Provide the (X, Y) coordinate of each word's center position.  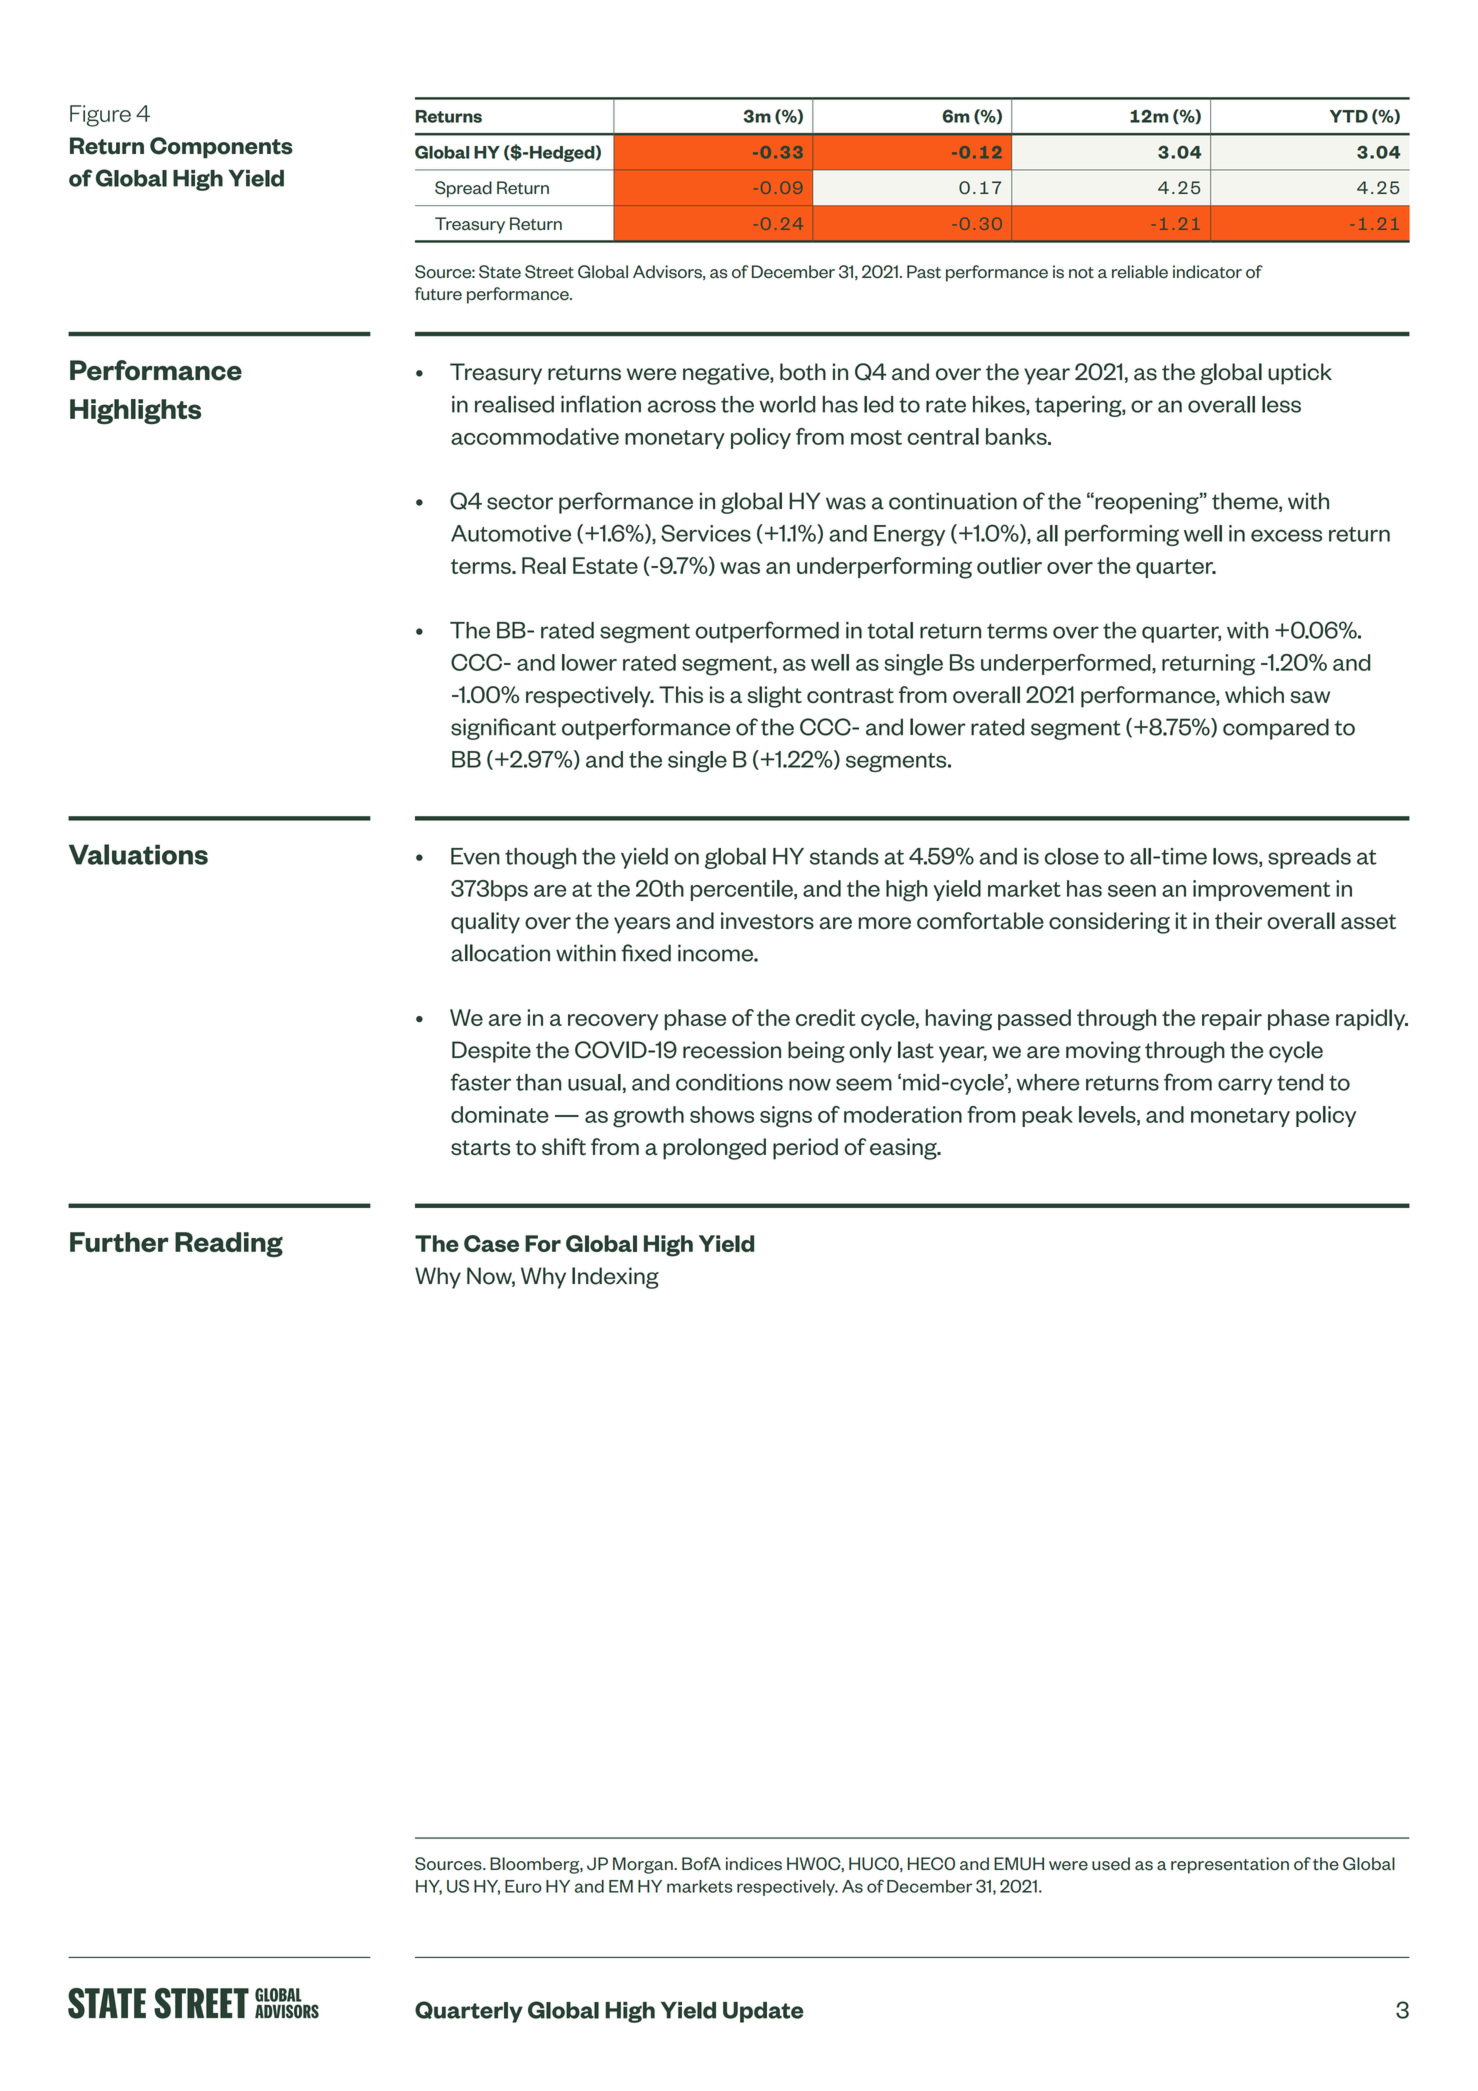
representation (1230, 1865)
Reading (229, 1244)
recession (732, 1050)
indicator (1207, 272)
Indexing (615, 1278)
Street (549, 272)
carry (1245, 1086)
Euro (523, 1886)
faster (481, 1082)
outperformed (767, 632)
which (1254, 694)
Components (221, 148)
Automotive (511, 533)
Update (763, 2012)
